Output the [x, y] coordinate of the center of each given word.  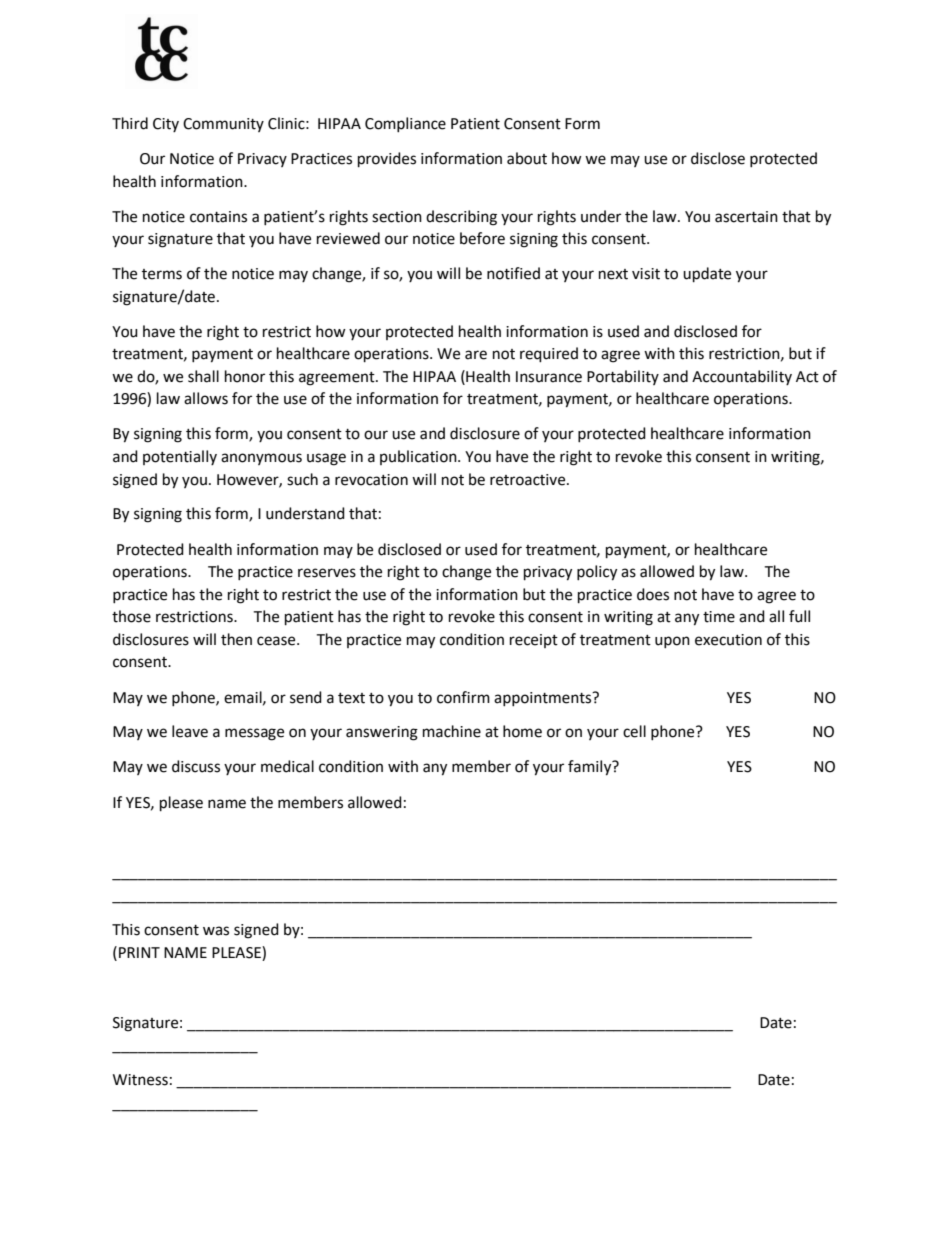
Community [223, 125]
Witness [140, 1080]
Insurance [549, 377]
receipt [534, 641]
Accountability [742, 377]
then [236, 639]
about [527, 158]
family [591, 768]
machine [452, 731]
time [719, 617]
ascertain [746, 217]
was [216, 931]
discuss [196, 766]
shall [203, 376]
